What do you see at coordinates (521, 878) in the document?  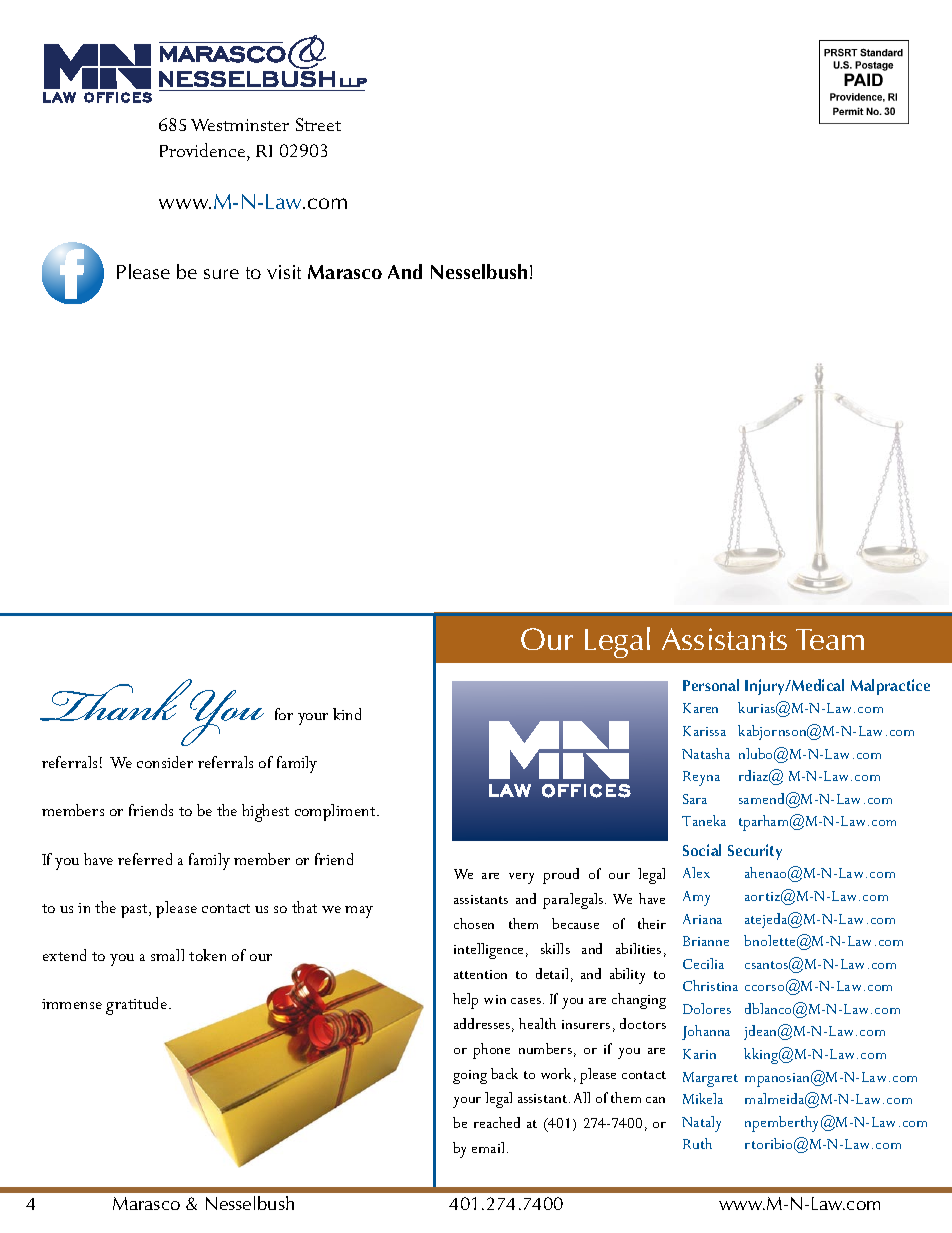 I see `very` at bounding box center [521, 878].
